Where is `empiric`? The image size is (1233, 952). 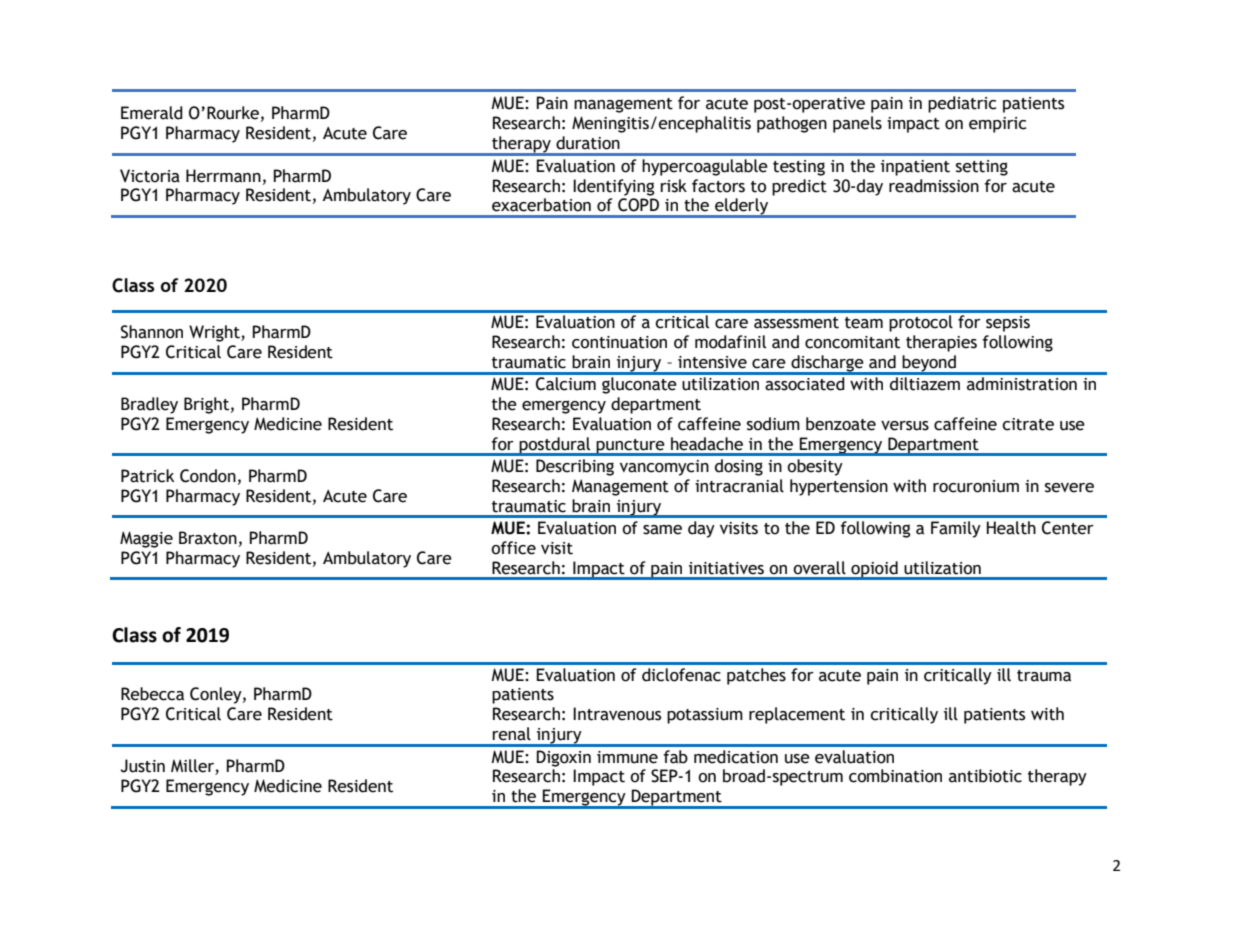
empiric is located at coordinates (997, 125).
